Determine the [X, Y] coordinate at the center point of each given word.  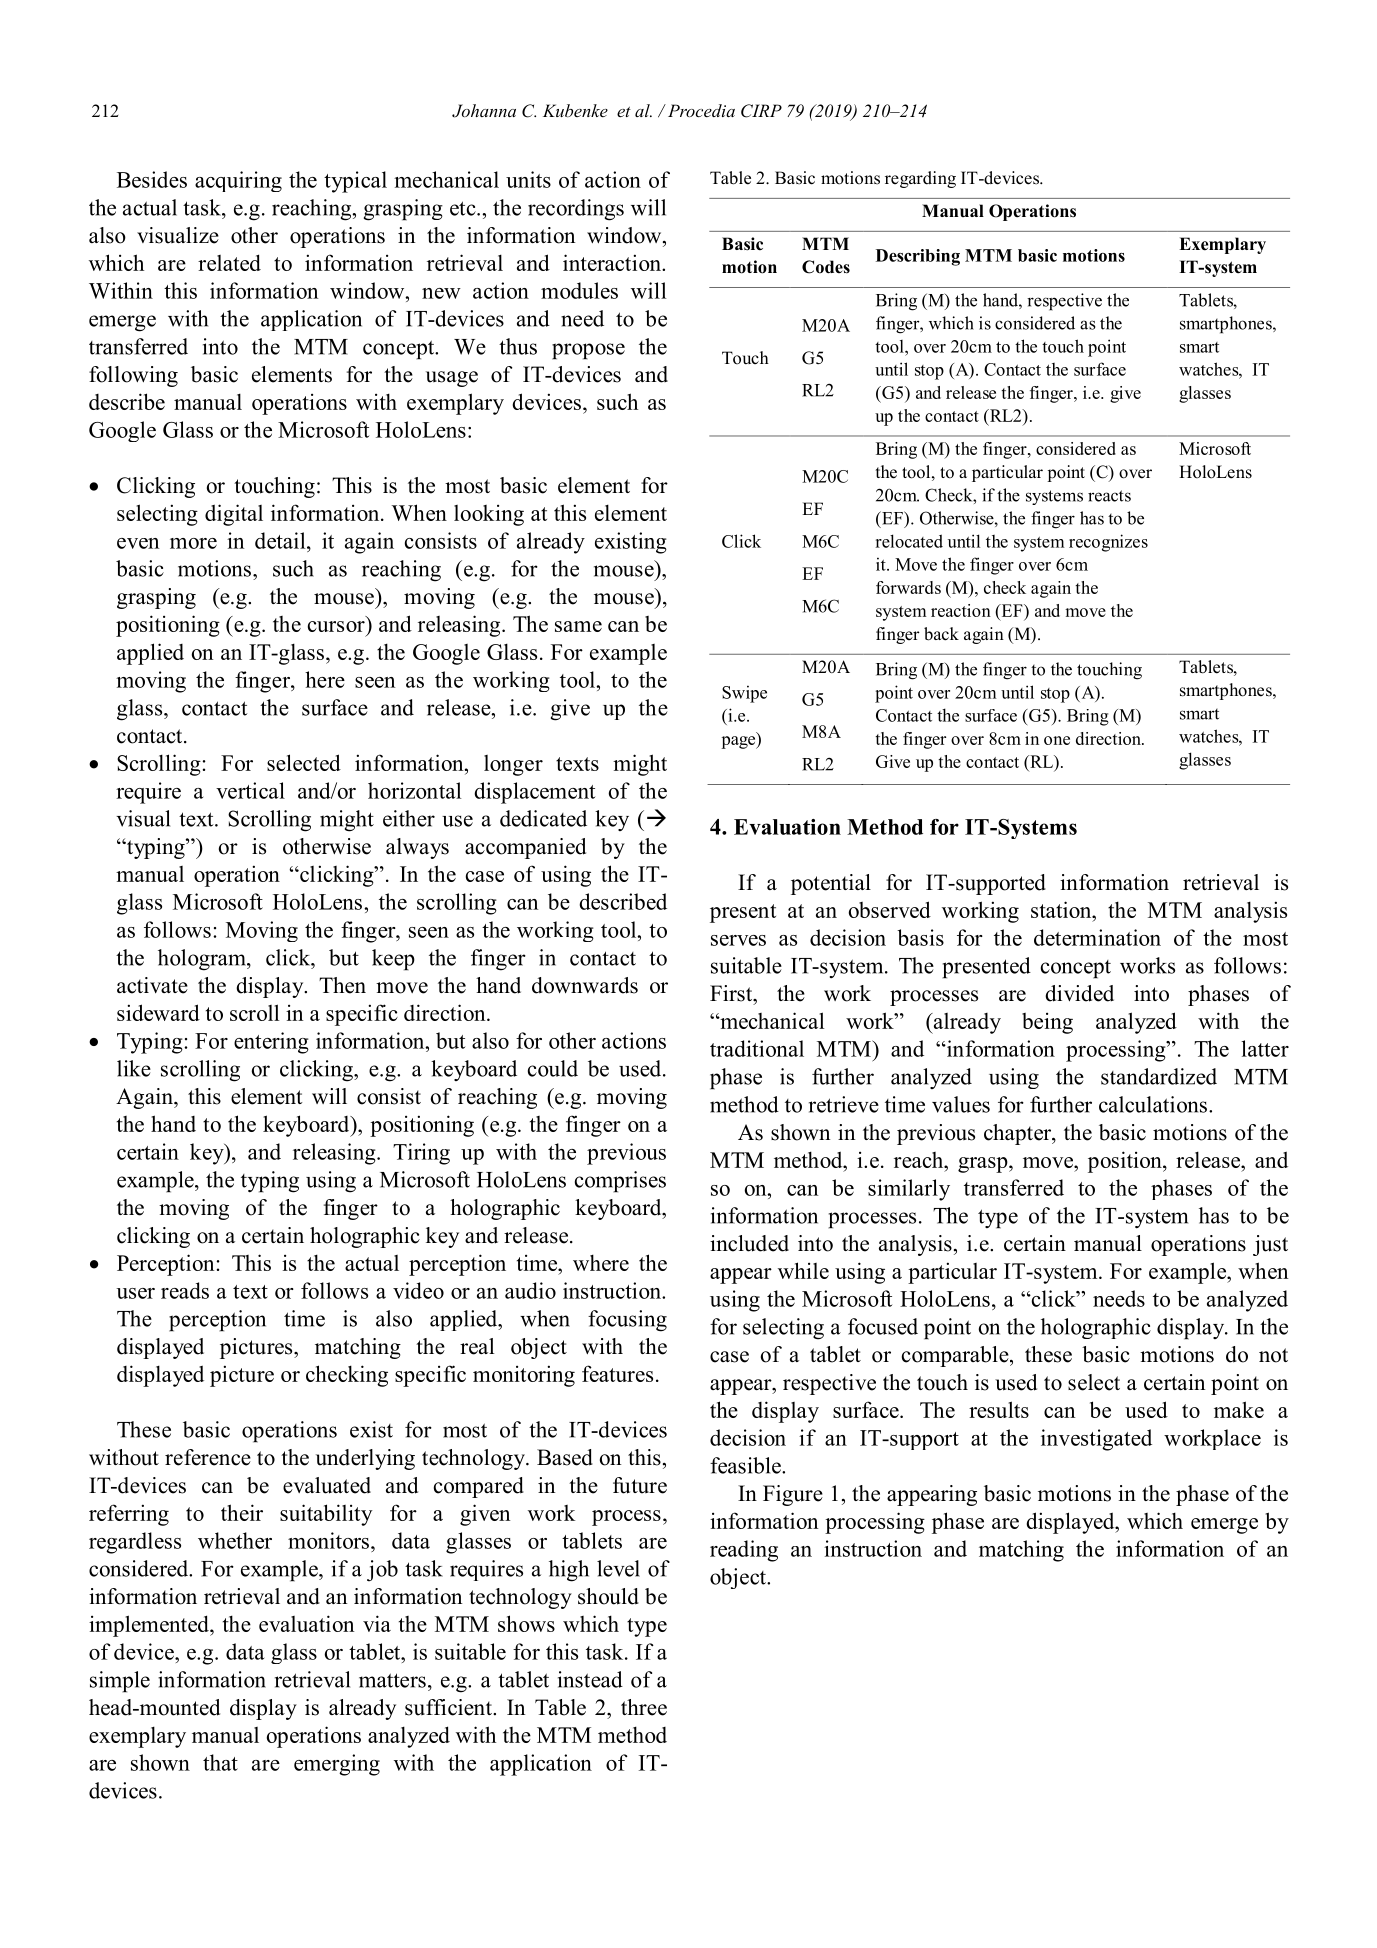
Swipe [744, 694]
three [644, 1707]
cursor [336, 626]
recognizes [1108, 543]
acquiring [238, 181]
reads [185, 1290]
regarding [920, 179]
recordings [576, 210]
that [220, 1762]
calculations [1153, 1104]
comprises [620, 1182]
